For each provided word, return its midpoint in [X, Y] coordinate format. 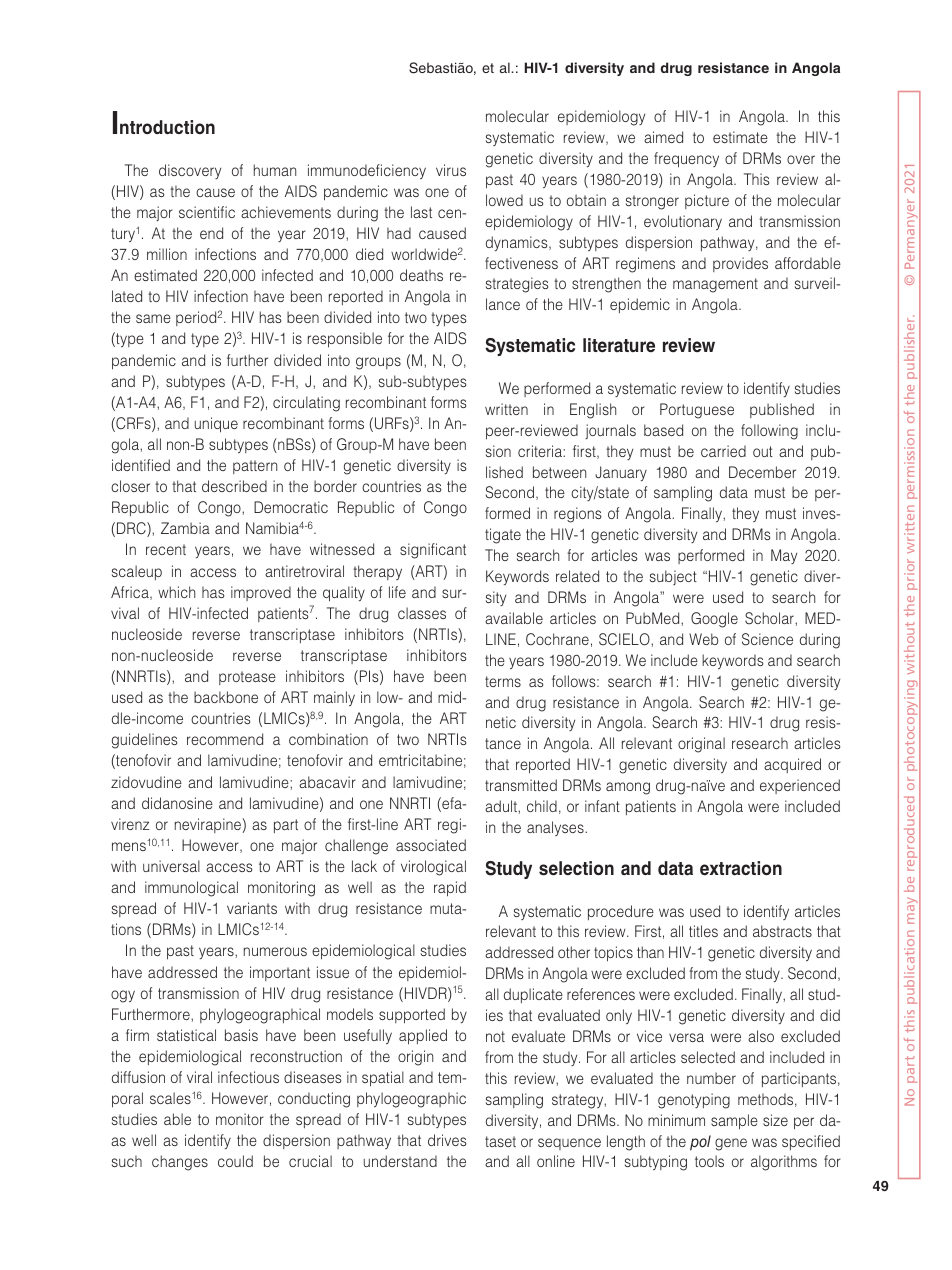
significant [433, 551]
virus [451, 170]
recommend [225, 739]
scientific [207, 212]
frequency [686, 160]
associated [431, 845]
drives [447, 1140]
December [762, 472]
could [235, 1161]
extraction [741, 868]
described [234, 486]
